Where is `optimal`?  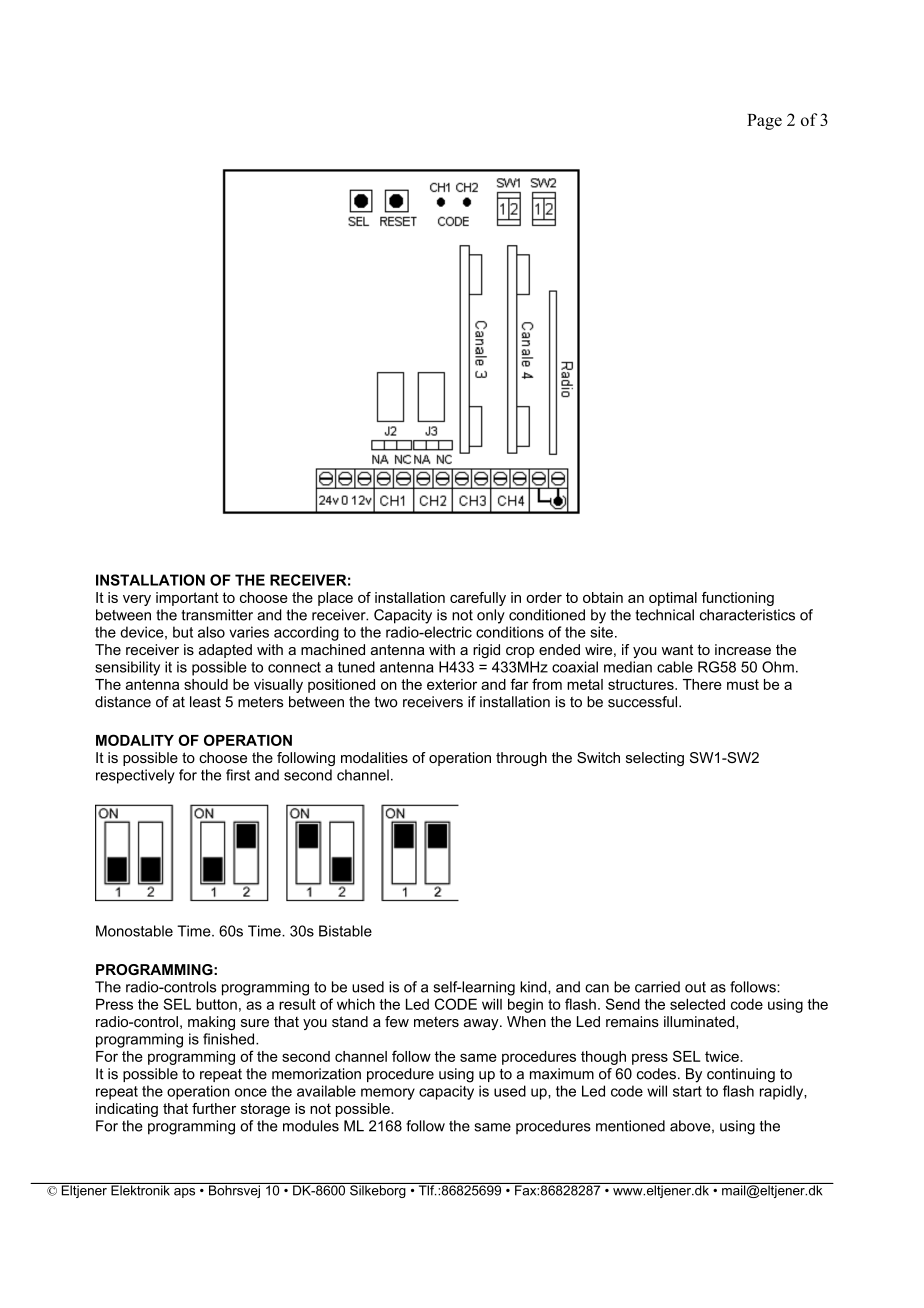
optimal is located at coordinates (673, 599).
